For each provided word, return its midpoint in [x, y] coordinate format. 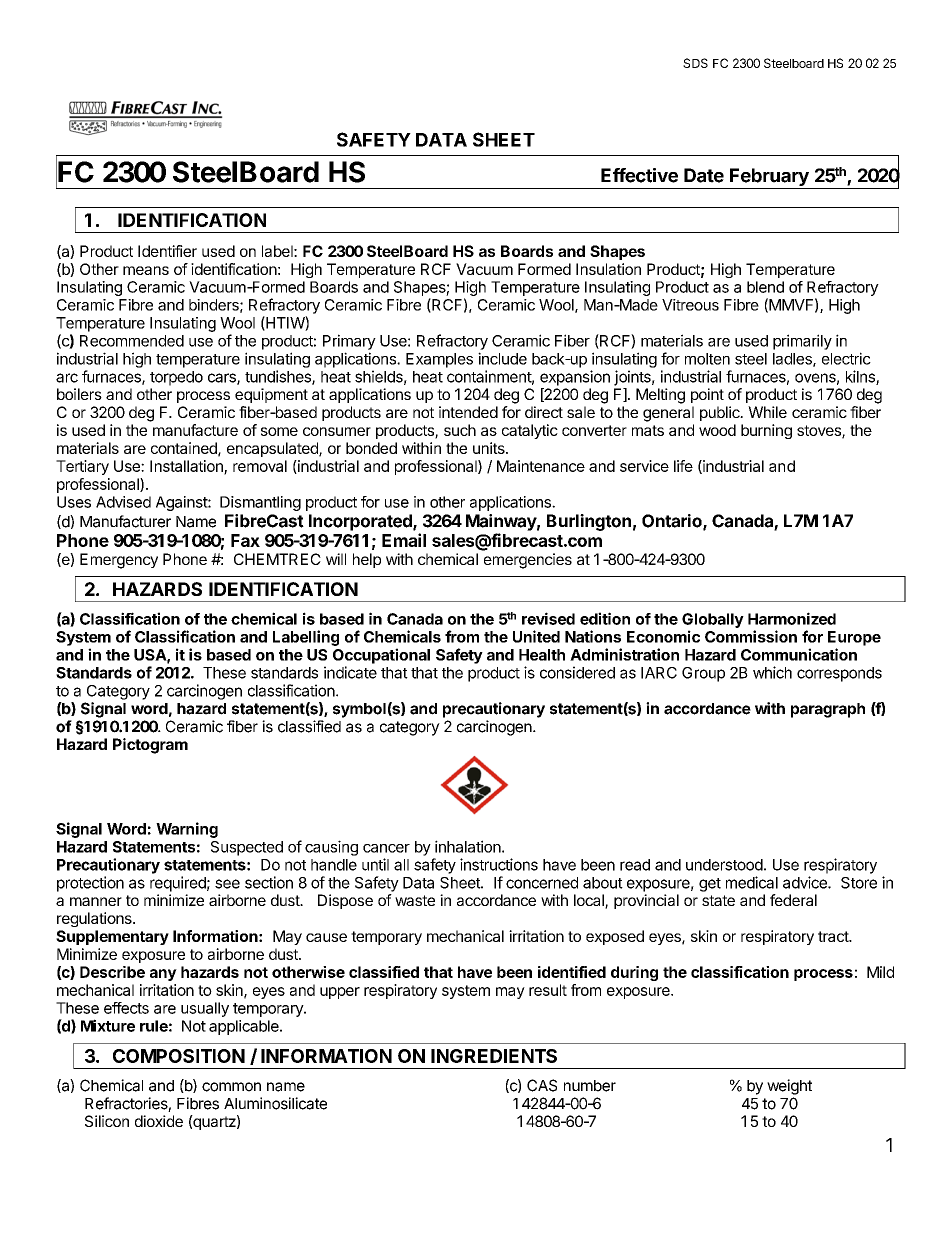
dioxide [159, 1121]
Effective [639, 175]
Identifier [167, 251]
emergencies [528, 561]
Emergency [119, 561]
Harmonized [792, 618]
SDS [695, 63]
